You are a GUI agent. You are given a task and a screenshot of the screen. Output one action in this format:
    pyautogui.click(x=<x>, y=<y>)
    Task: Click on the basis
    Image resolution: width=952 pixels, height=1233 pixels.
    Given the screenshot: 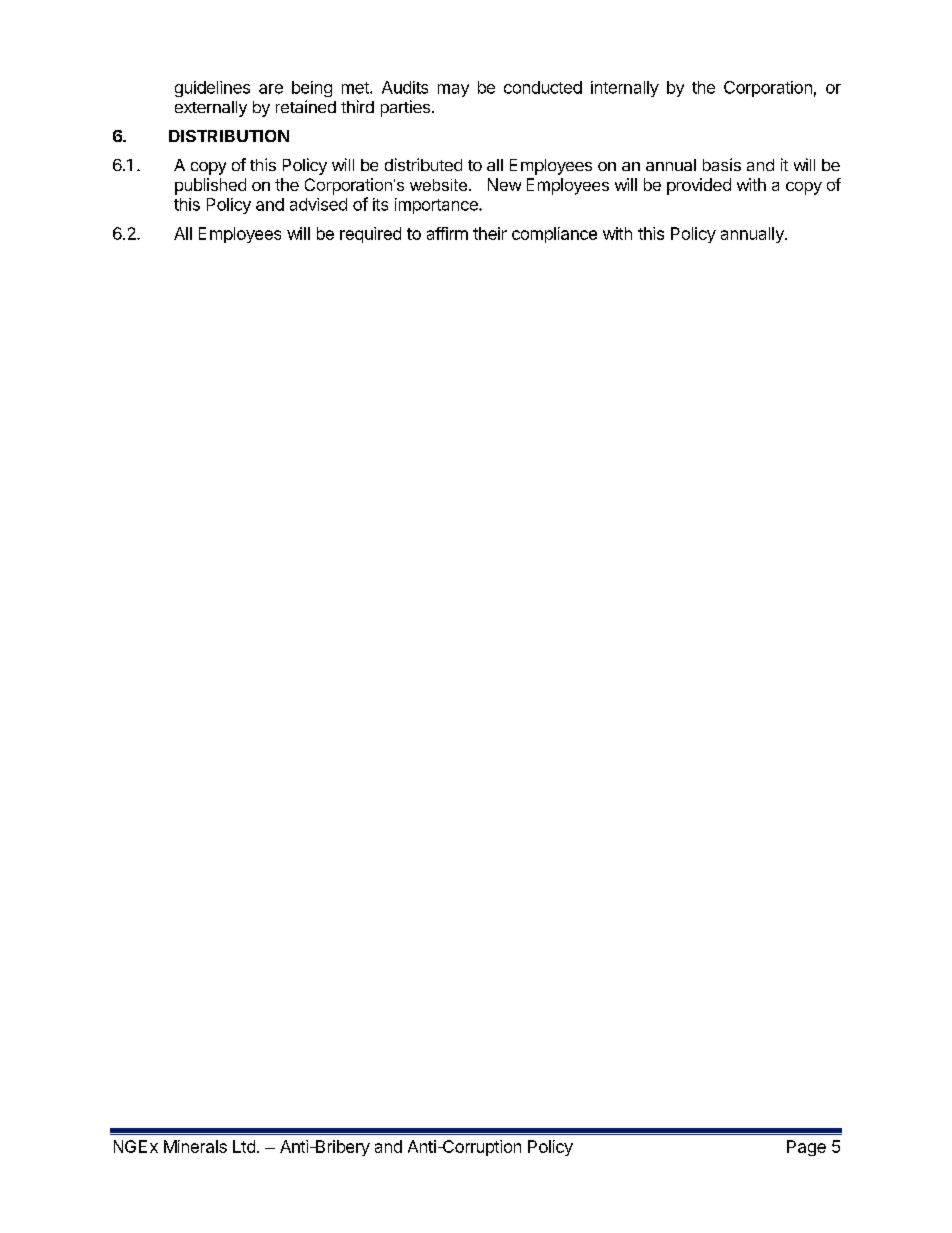 What is the action you would take?
    pyautogui.click(x=722, y=164)
